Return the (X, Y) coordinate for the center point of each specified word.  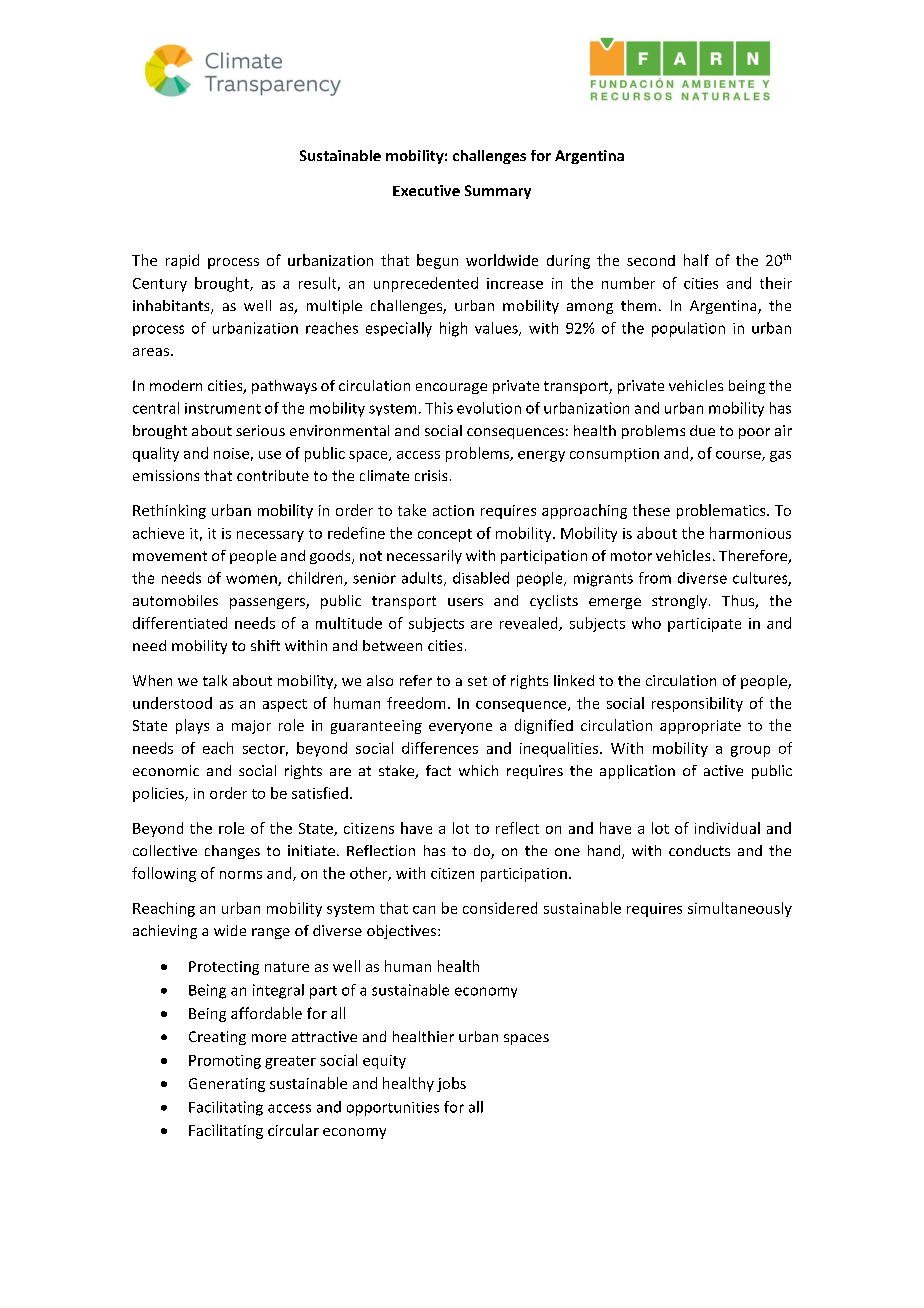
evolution (489, 408)
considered (500, 908)
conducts (699, 850)
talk (215, 680)
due (702, 430)
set (477, 681)
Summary (498, 192)
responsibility (697, 704)
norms (241, 875)
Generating (227, 1085)
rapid (182, 261)
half (696, 260)
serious (260, 430)
